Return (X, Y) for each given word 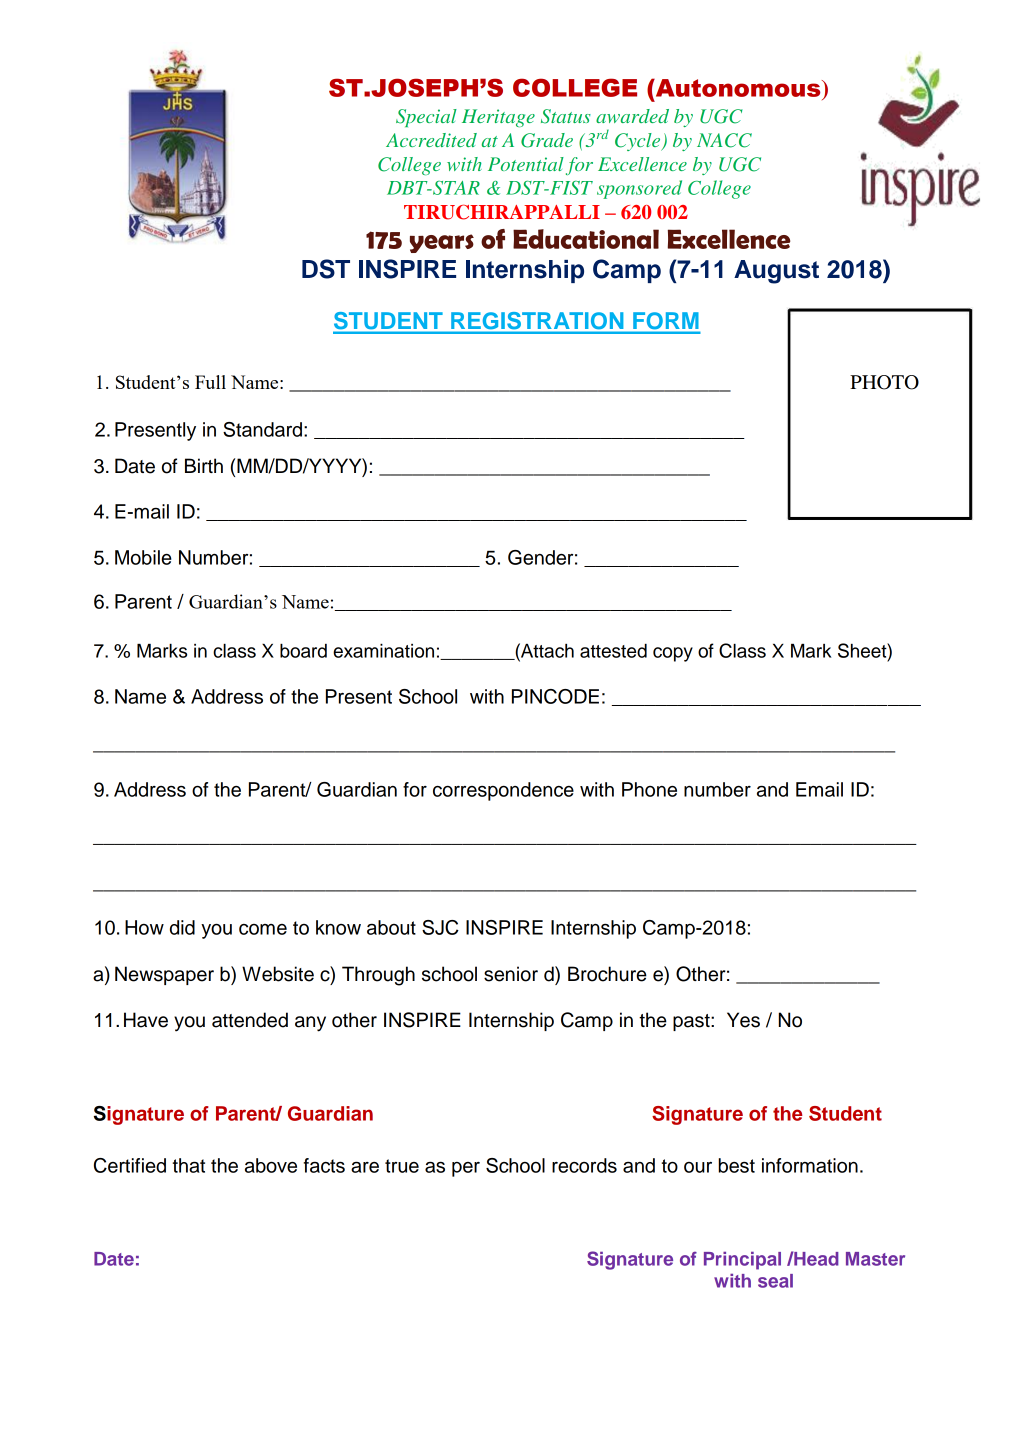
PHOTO (884, 382)
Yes (743, 1020)
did (182, 927)
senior (511, 974)
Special (426, 118)
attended (250, 1020)
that (188, 1165)
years (442, 243)
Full (210, 382)
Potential (526, 164)
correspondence (503, 791)
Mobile (143, 557)
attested (613, 651)
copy (673, 654)
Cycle (638, 142)
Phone (649, 789)
